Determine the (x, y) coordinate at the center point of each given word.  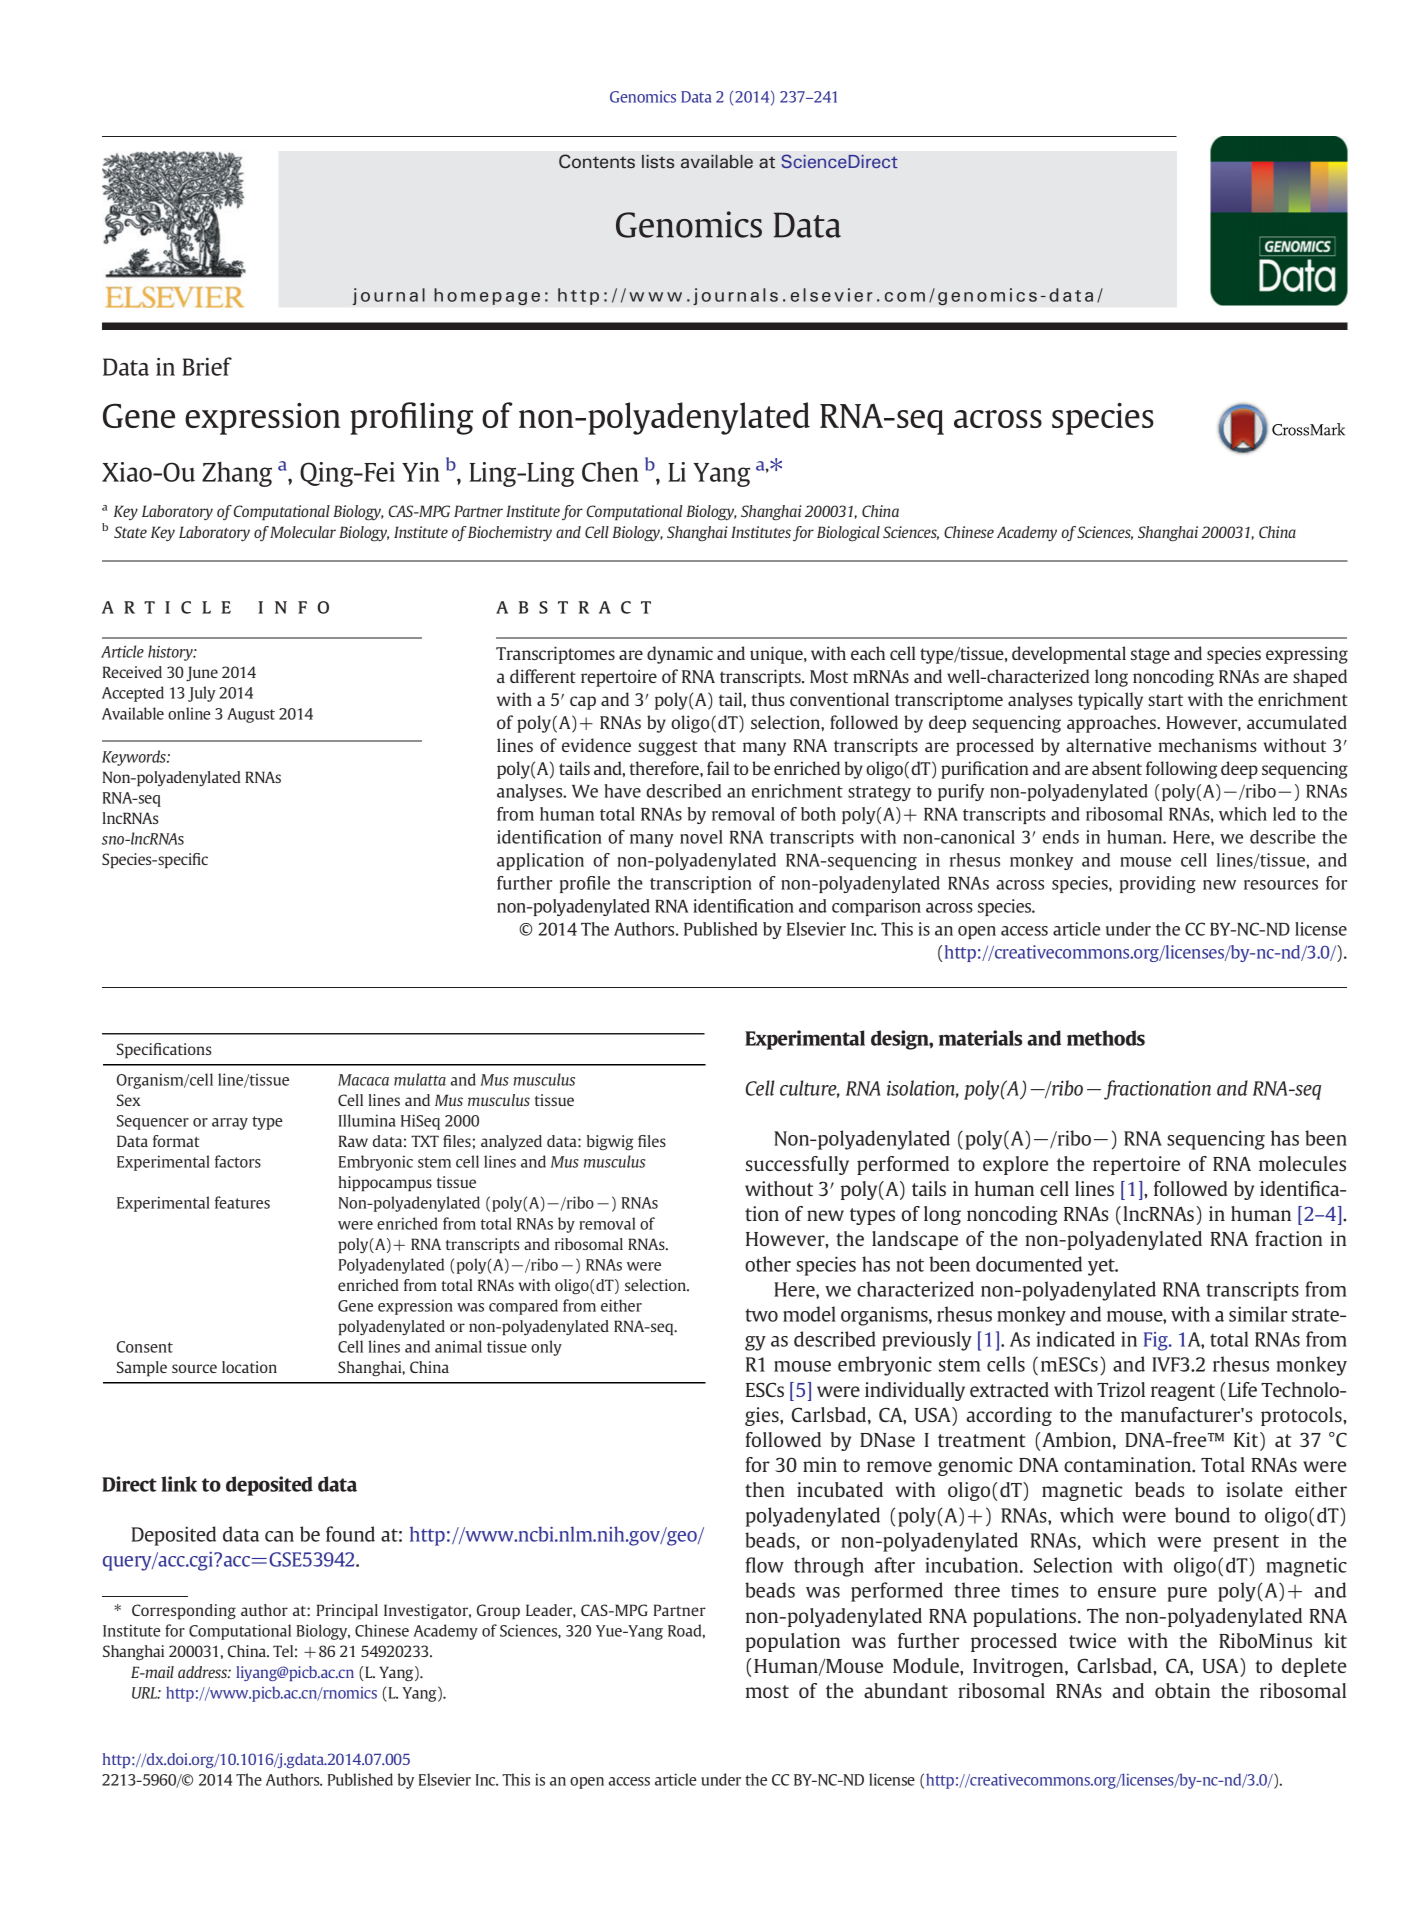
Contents (597, 161)
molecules (1302, 1163)
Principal (347, 1612)
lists (658, 162)
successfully (797, 1165)
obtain (1182, 1690)
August (251, 715)
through (829, 1567)
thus (768, 699)
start (1165, 700)
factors (238, 1161)
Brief (207, 366)
